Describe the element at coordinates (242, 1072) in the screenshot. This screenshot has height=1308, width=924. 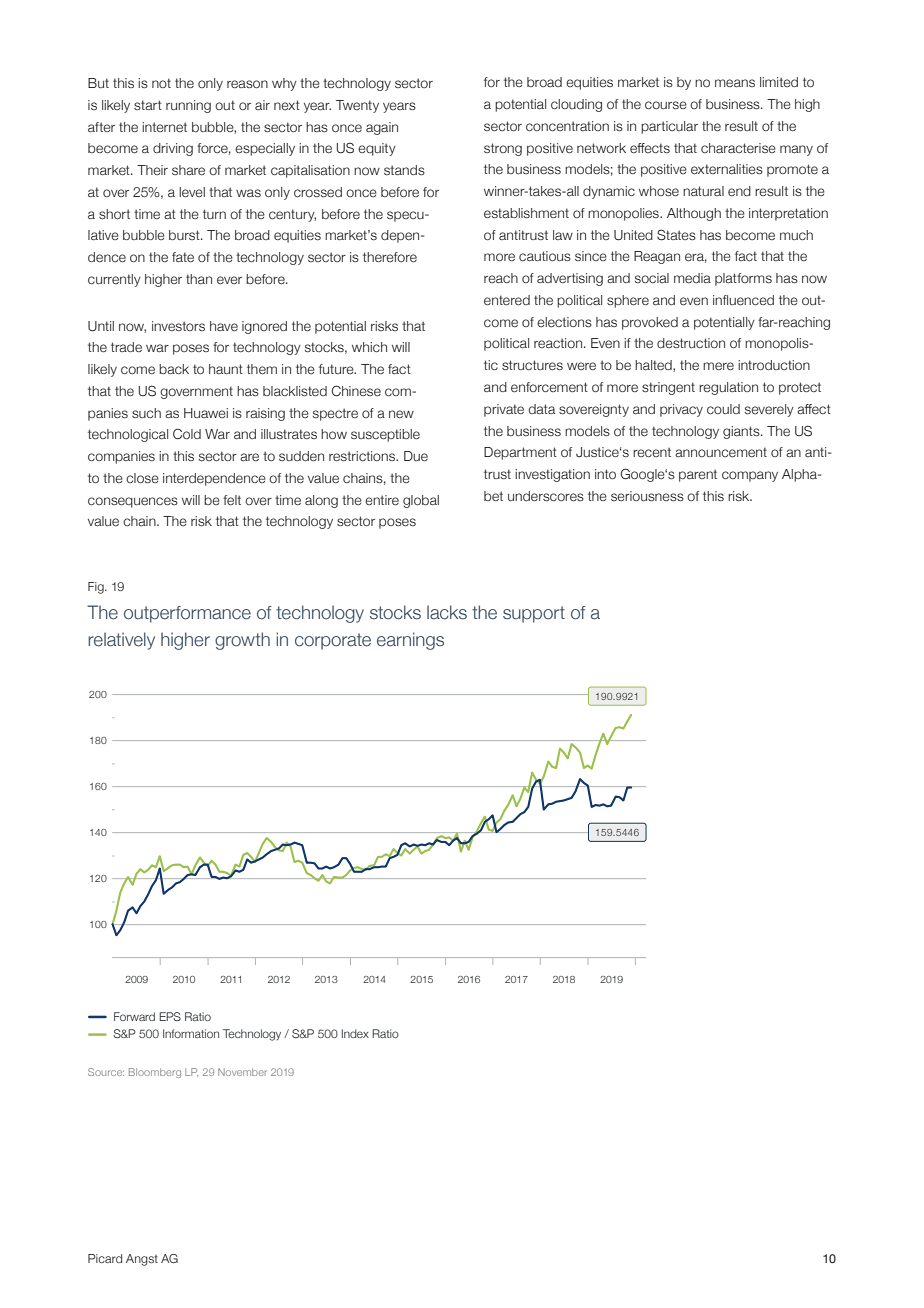
I see `November` at that location.
